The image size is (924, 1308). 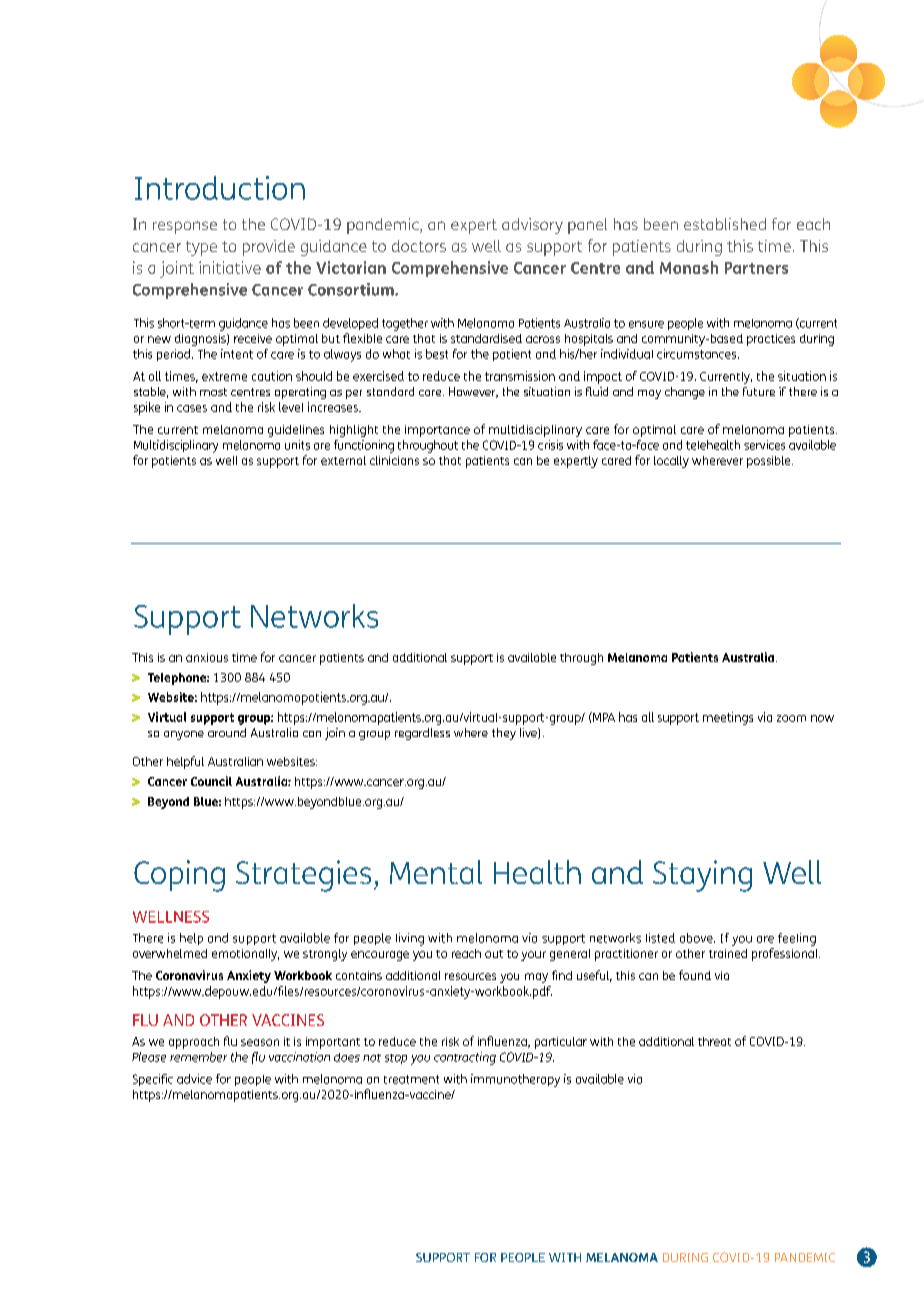 What do you see at coordinates (504, 734) in the screenshot?
I see `they` at bounding box center [504, 734].
